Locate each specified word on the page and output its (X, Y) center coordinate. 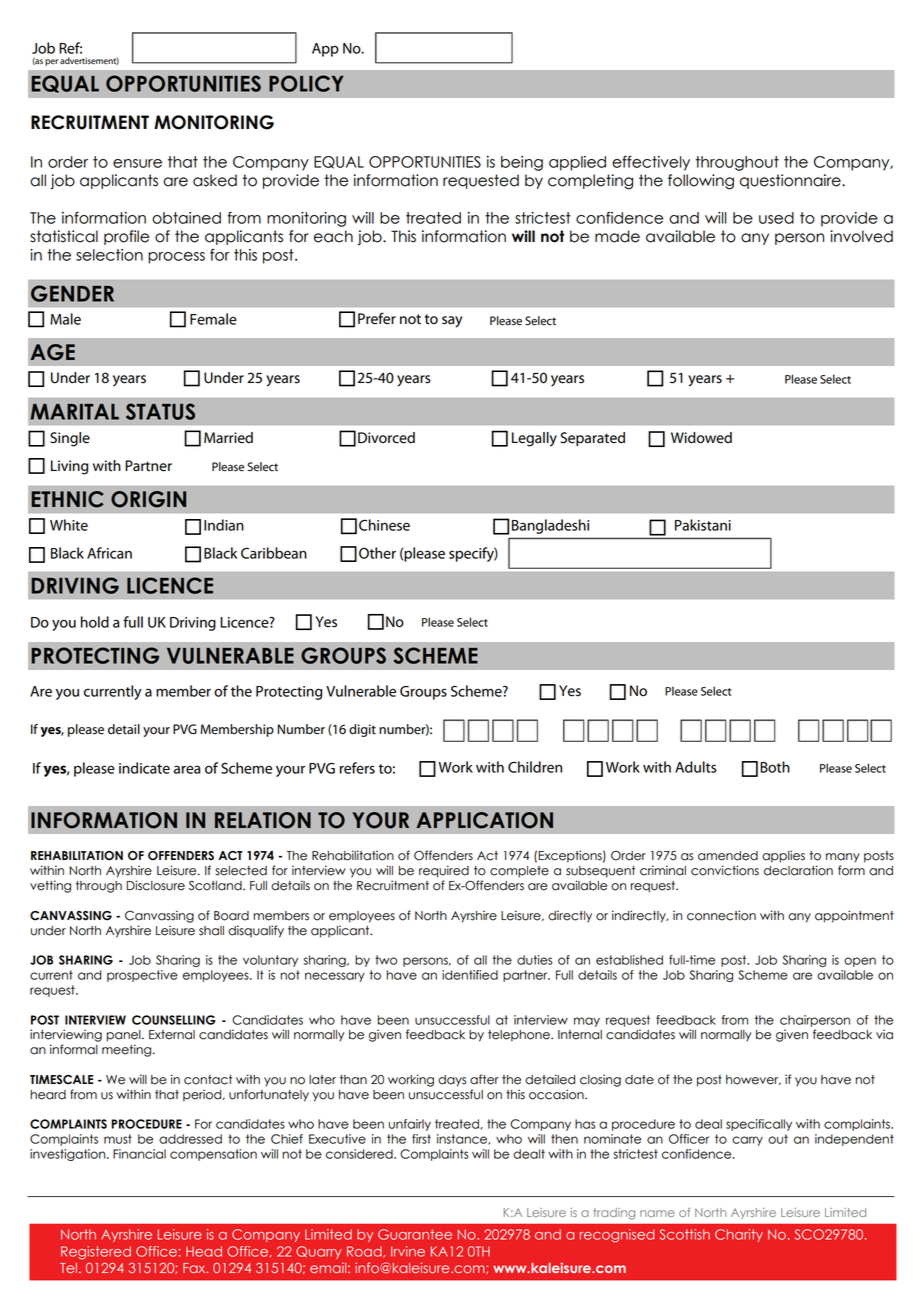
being (522, 163)
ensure (137, 163)
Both (775, 767)
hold (95, 622)
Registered (96, 1253)
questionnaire (791, 181)
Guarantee (415, 1234)
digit (362, 730)
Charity (739, 1235)
